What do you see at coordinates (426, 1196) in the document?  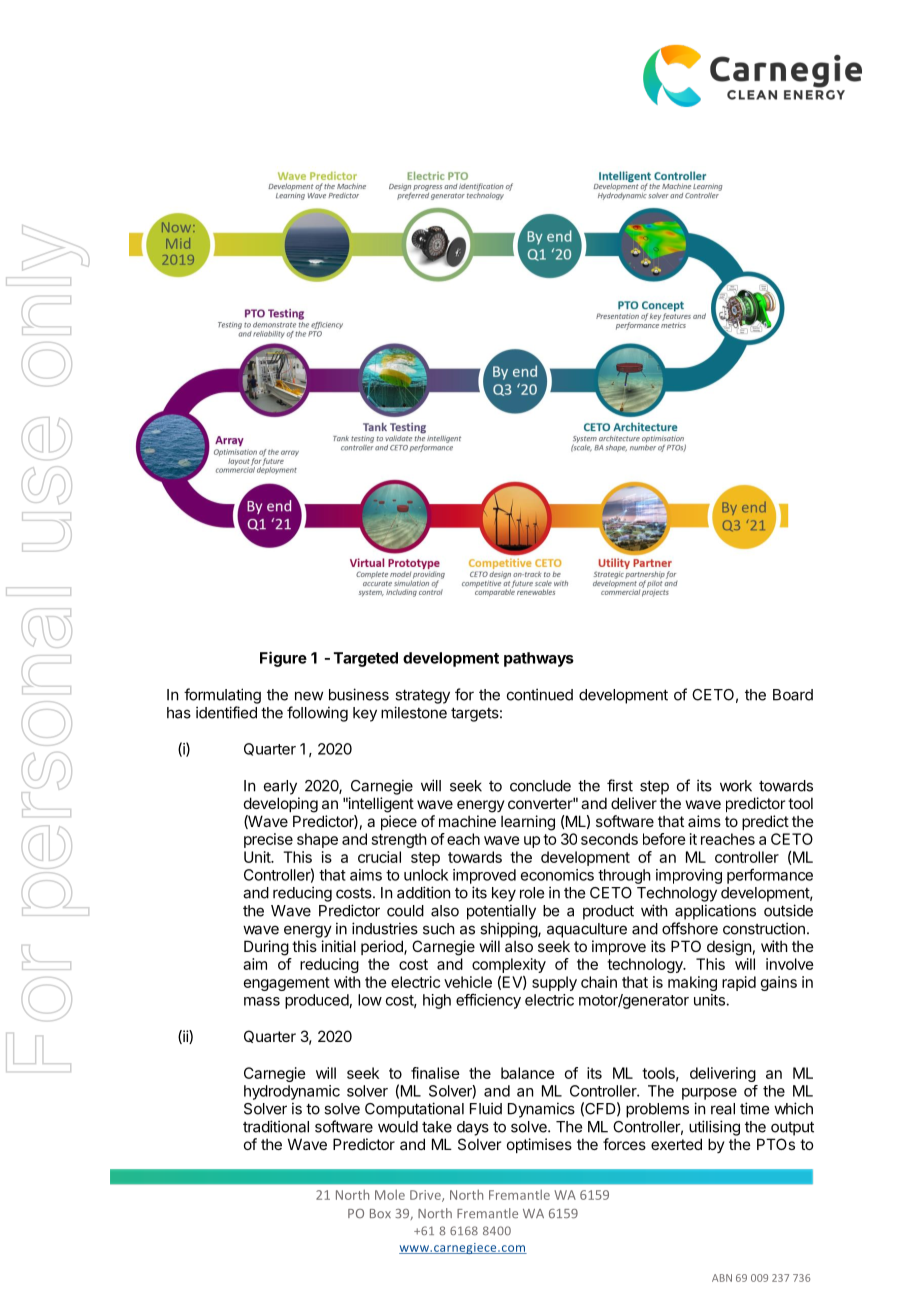 I see `Drive` at bounding box center [426, 1196].
